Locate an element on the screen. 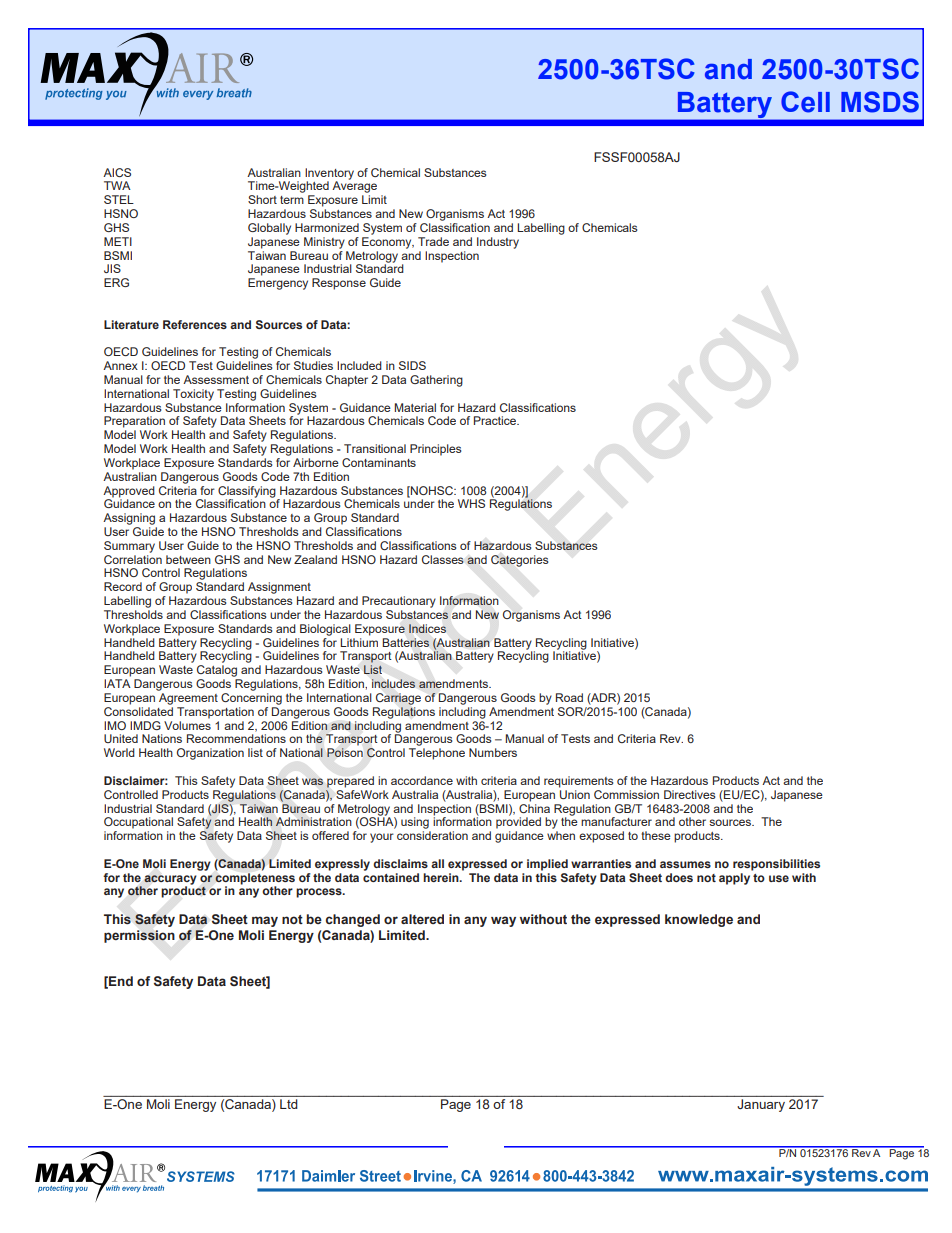 The image size is (952, 1233). Categories is located at coordinates (520, 561).
